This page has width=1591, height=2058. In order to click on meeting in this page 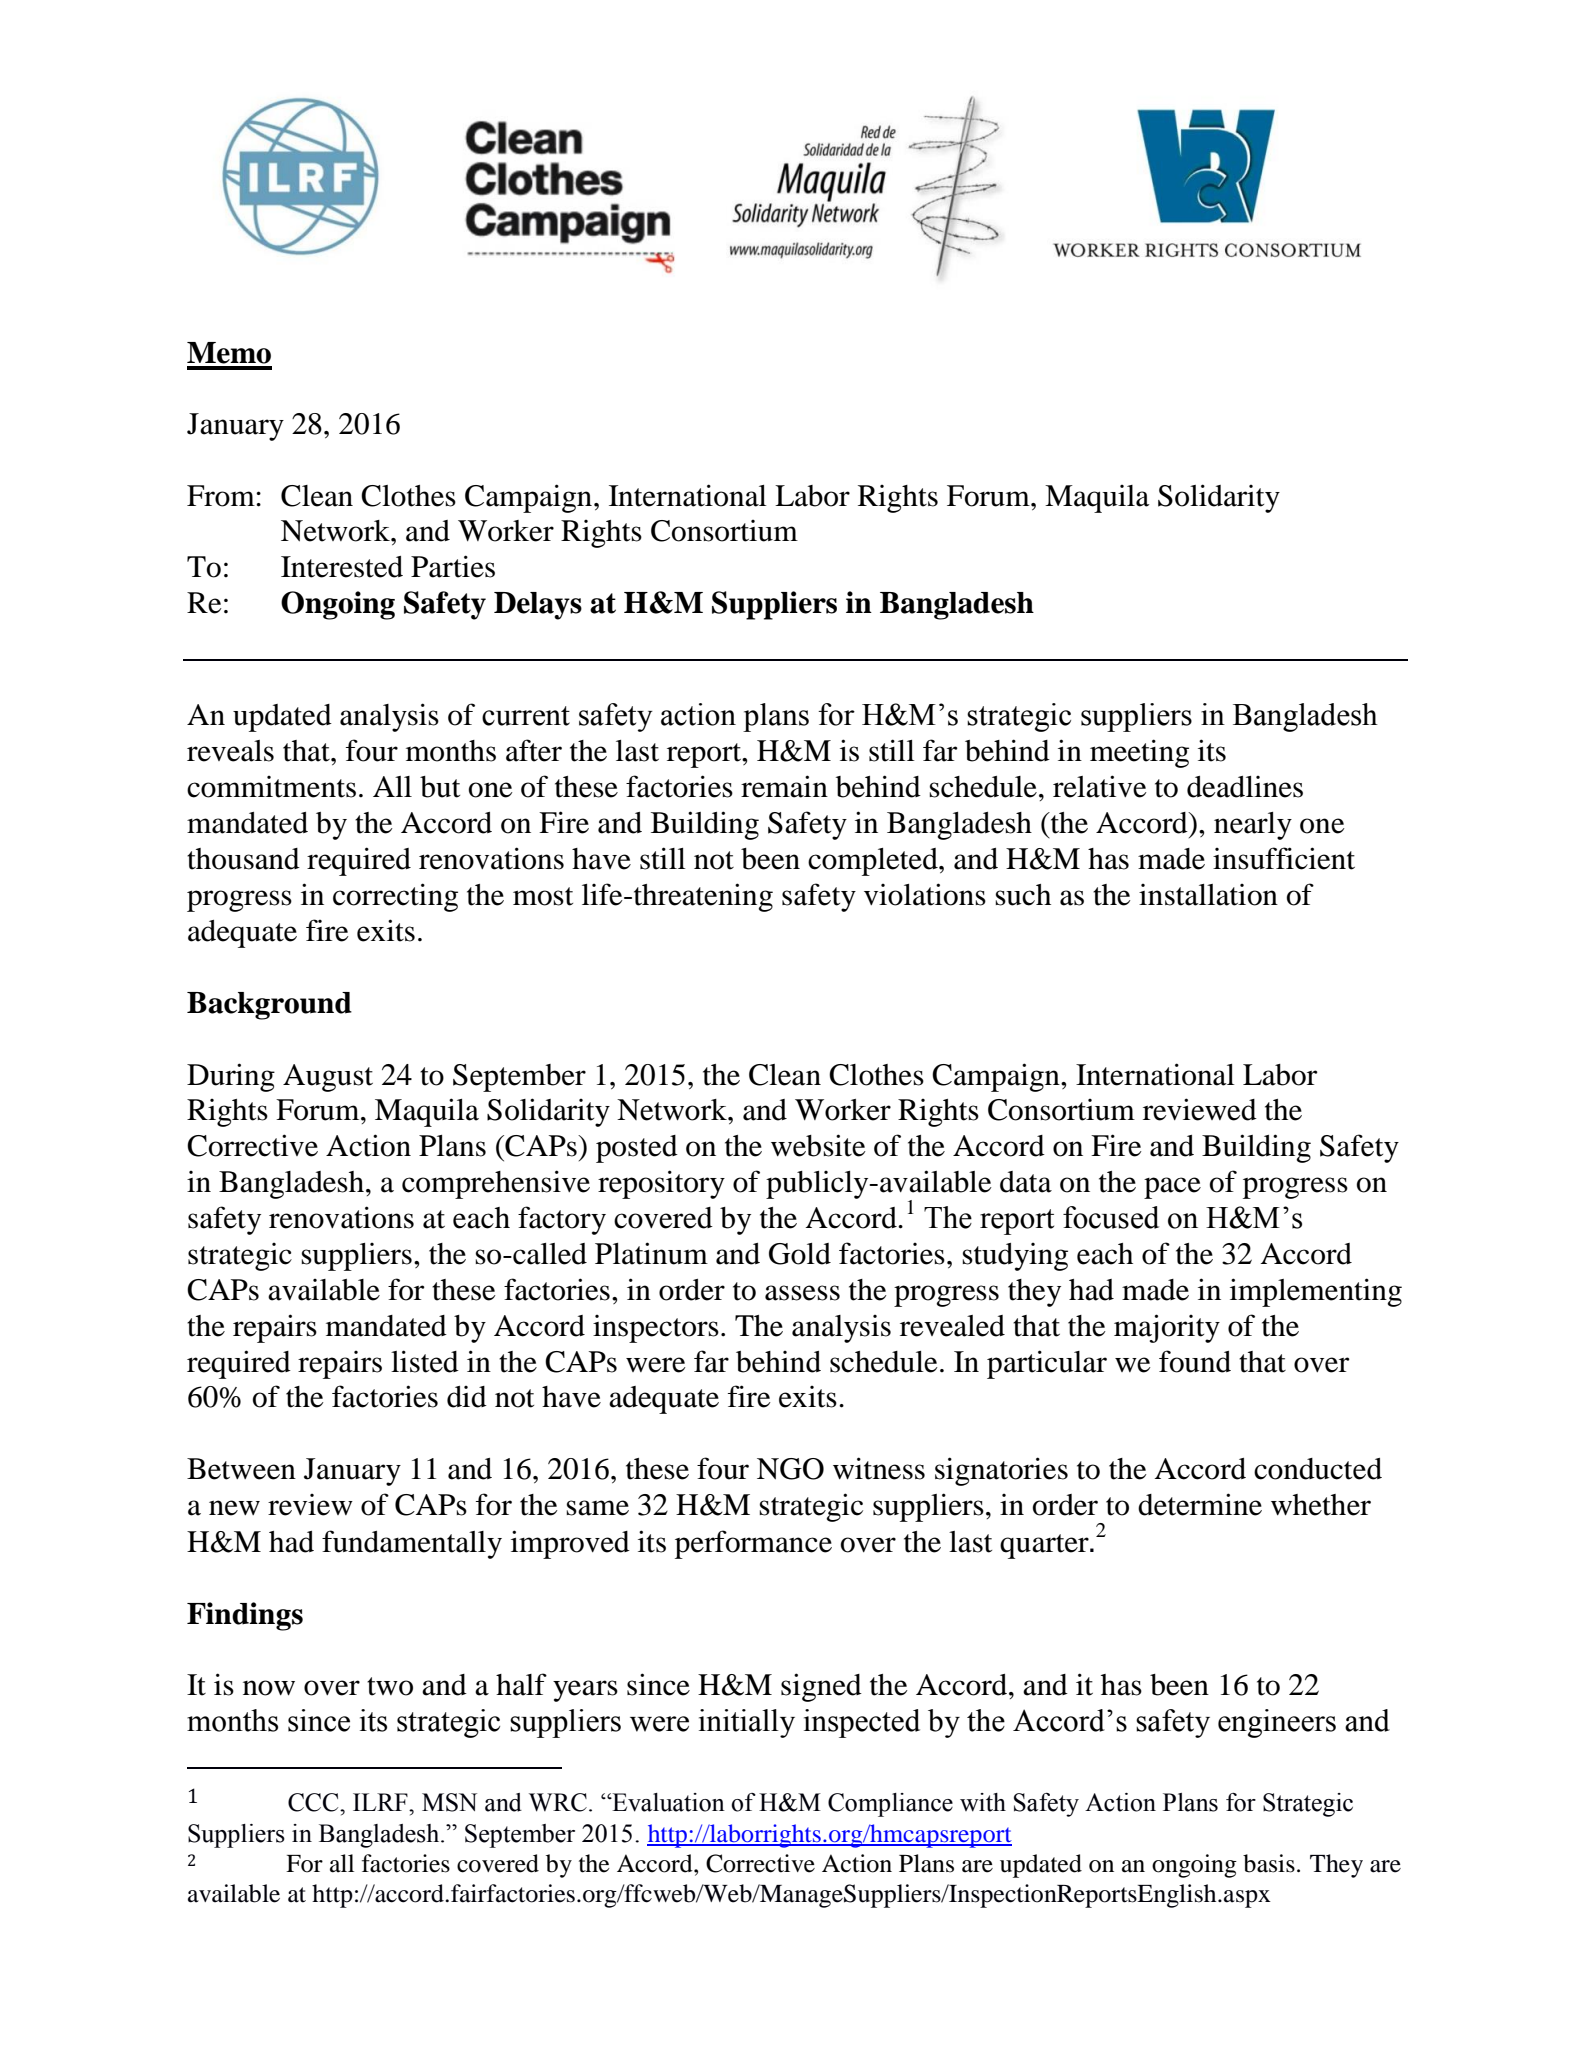, I will do `click(1139, 753)`.
